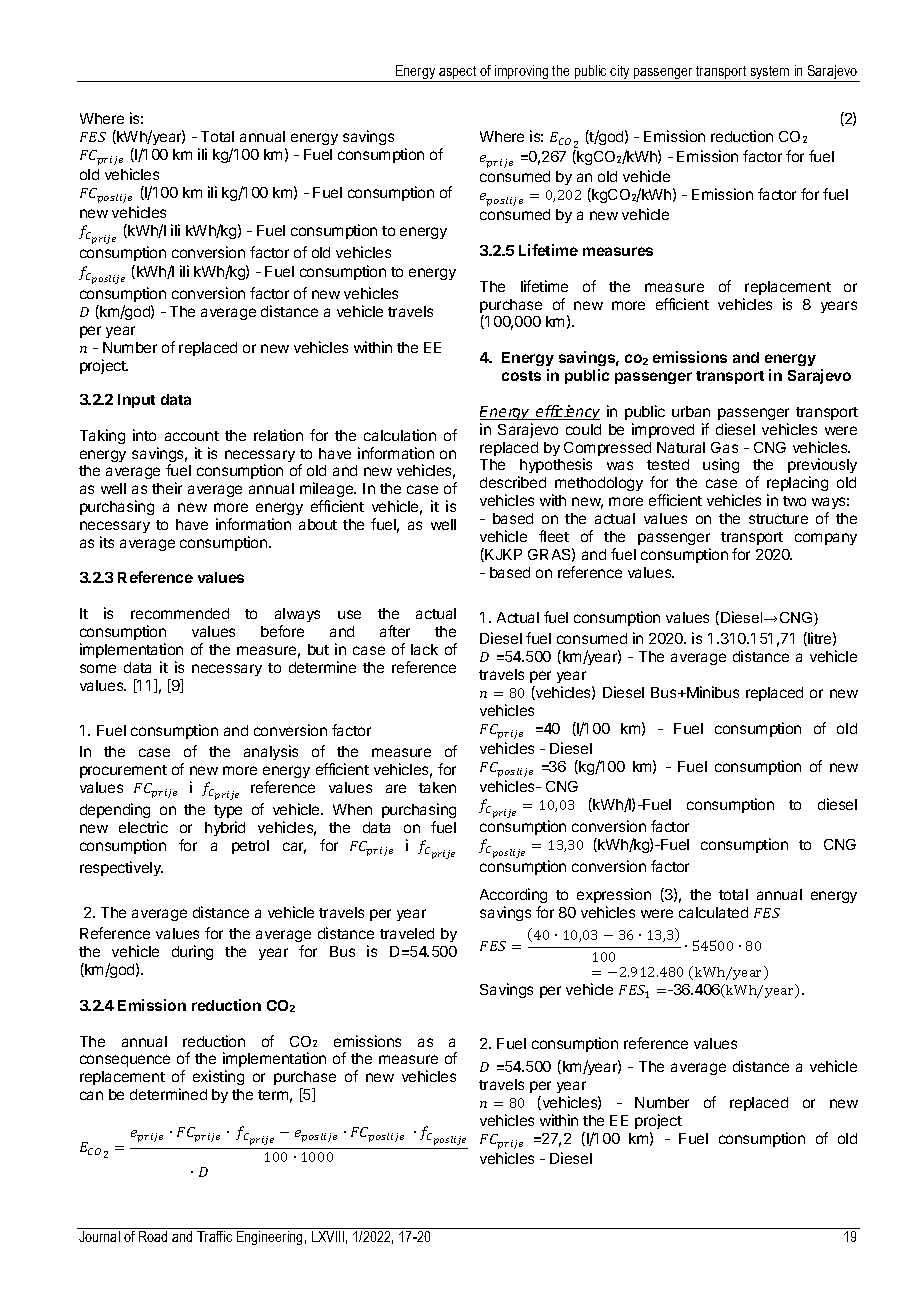 The width and height of the page is (924, 1308). I want to click on system, so click(770, 74).
